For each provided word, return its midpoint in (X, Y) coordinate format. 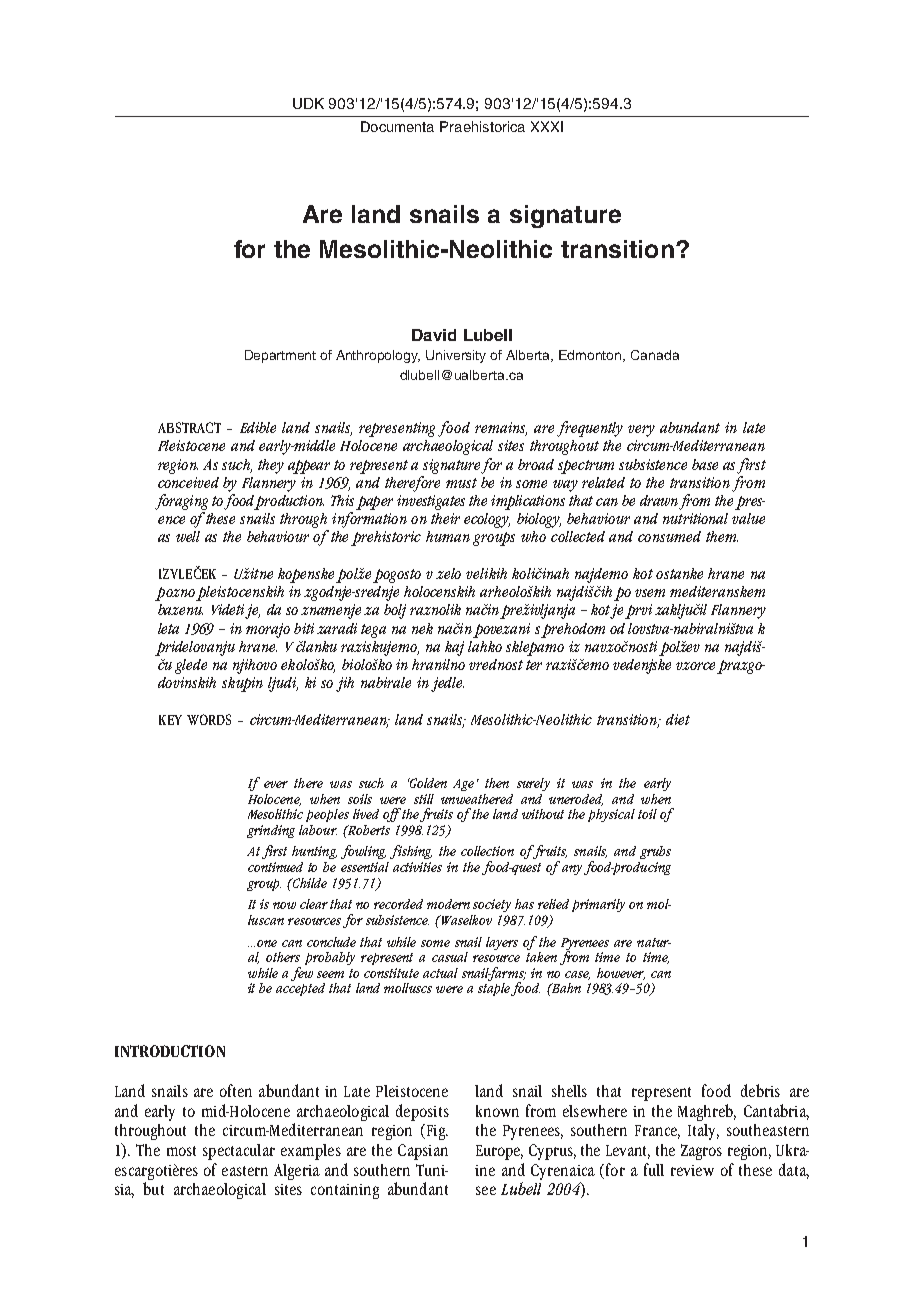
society (492, 905)
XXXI (547, 126)
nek (422, 628)
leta (168, 628)
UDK (308, 103)
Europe (499, 1152)
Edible (258, 427)
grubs (655, 852)
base (705, 464)
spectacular (239, 1152)
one (267, 943)
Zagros (701, 1152)
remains (501, 429)
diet (678, 719)
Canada (655, 355)
